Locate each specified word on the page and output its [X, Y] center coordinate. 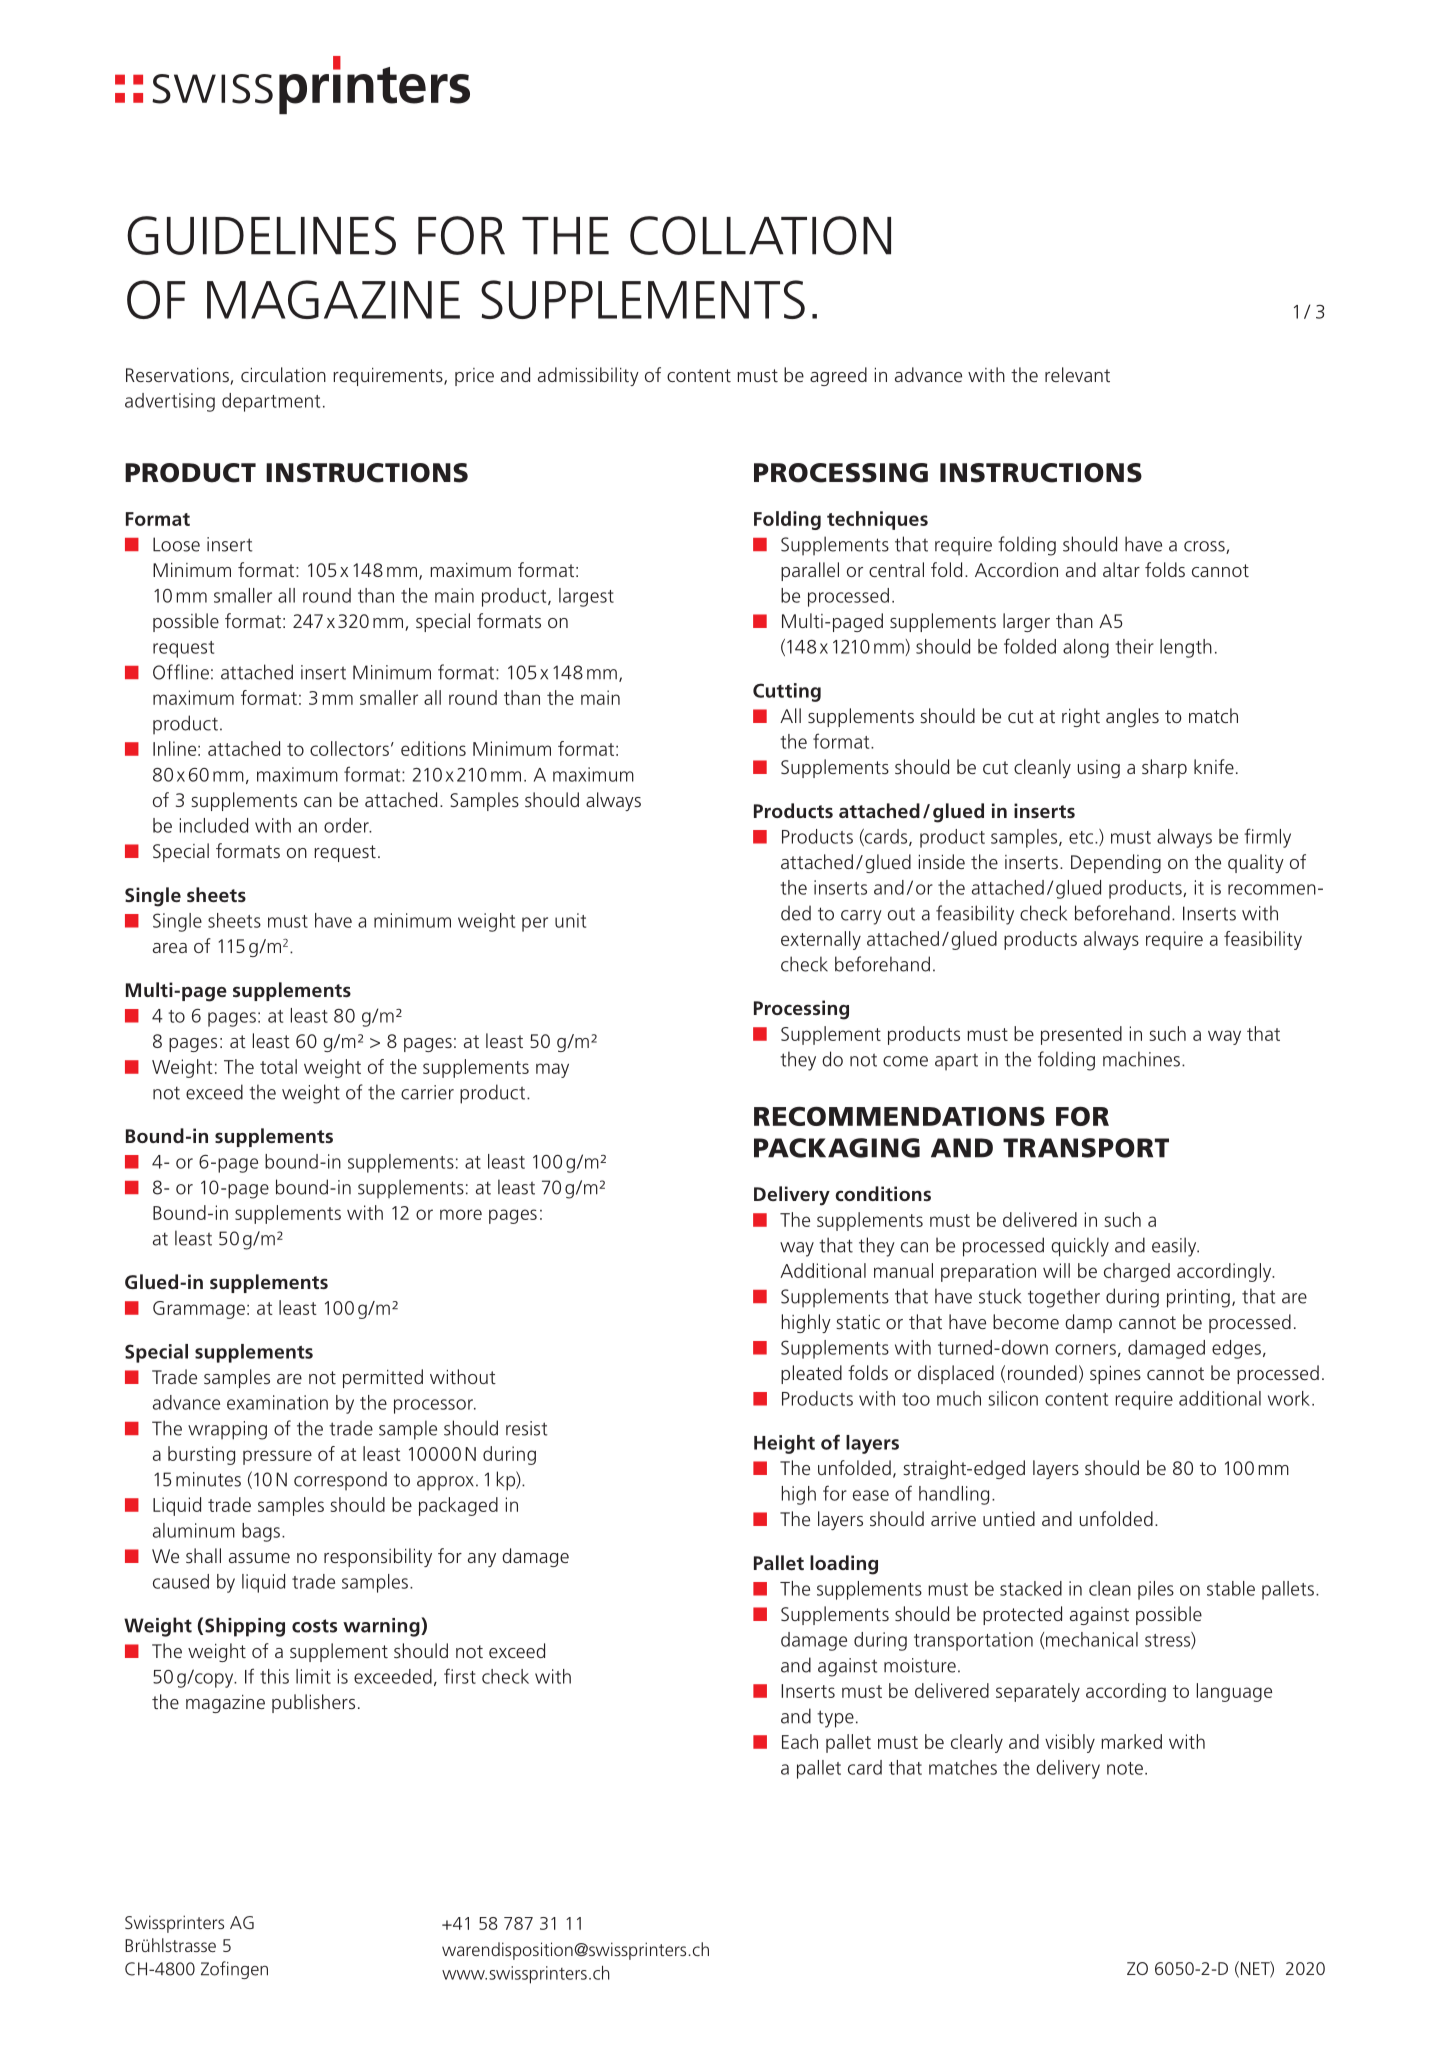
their [1134, 646]
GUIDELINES [261, 235]
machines [1141, 1059]
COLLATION [760, 235]
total [278, 1066]
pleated [811, 1374]
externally [821, 940]
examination [277, 1402]
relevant [1077, 374]
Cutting [787, 692]
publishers [313, 1703]
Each [800, 1741]
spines [1115, 1375]
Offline [181, 672]
